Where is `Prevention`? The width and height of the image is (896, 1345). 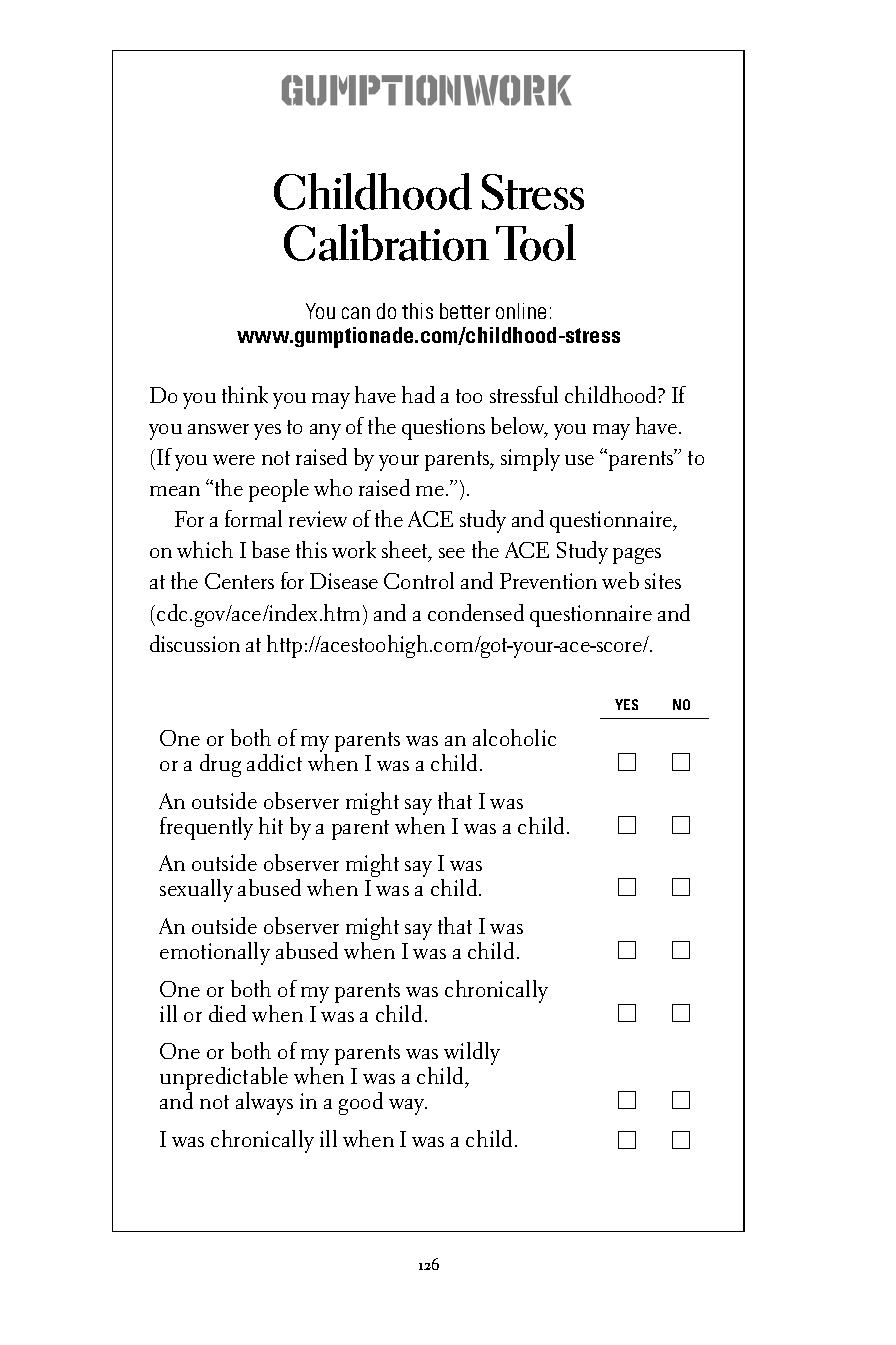 Prevention is located at coordinates (548, 581).
